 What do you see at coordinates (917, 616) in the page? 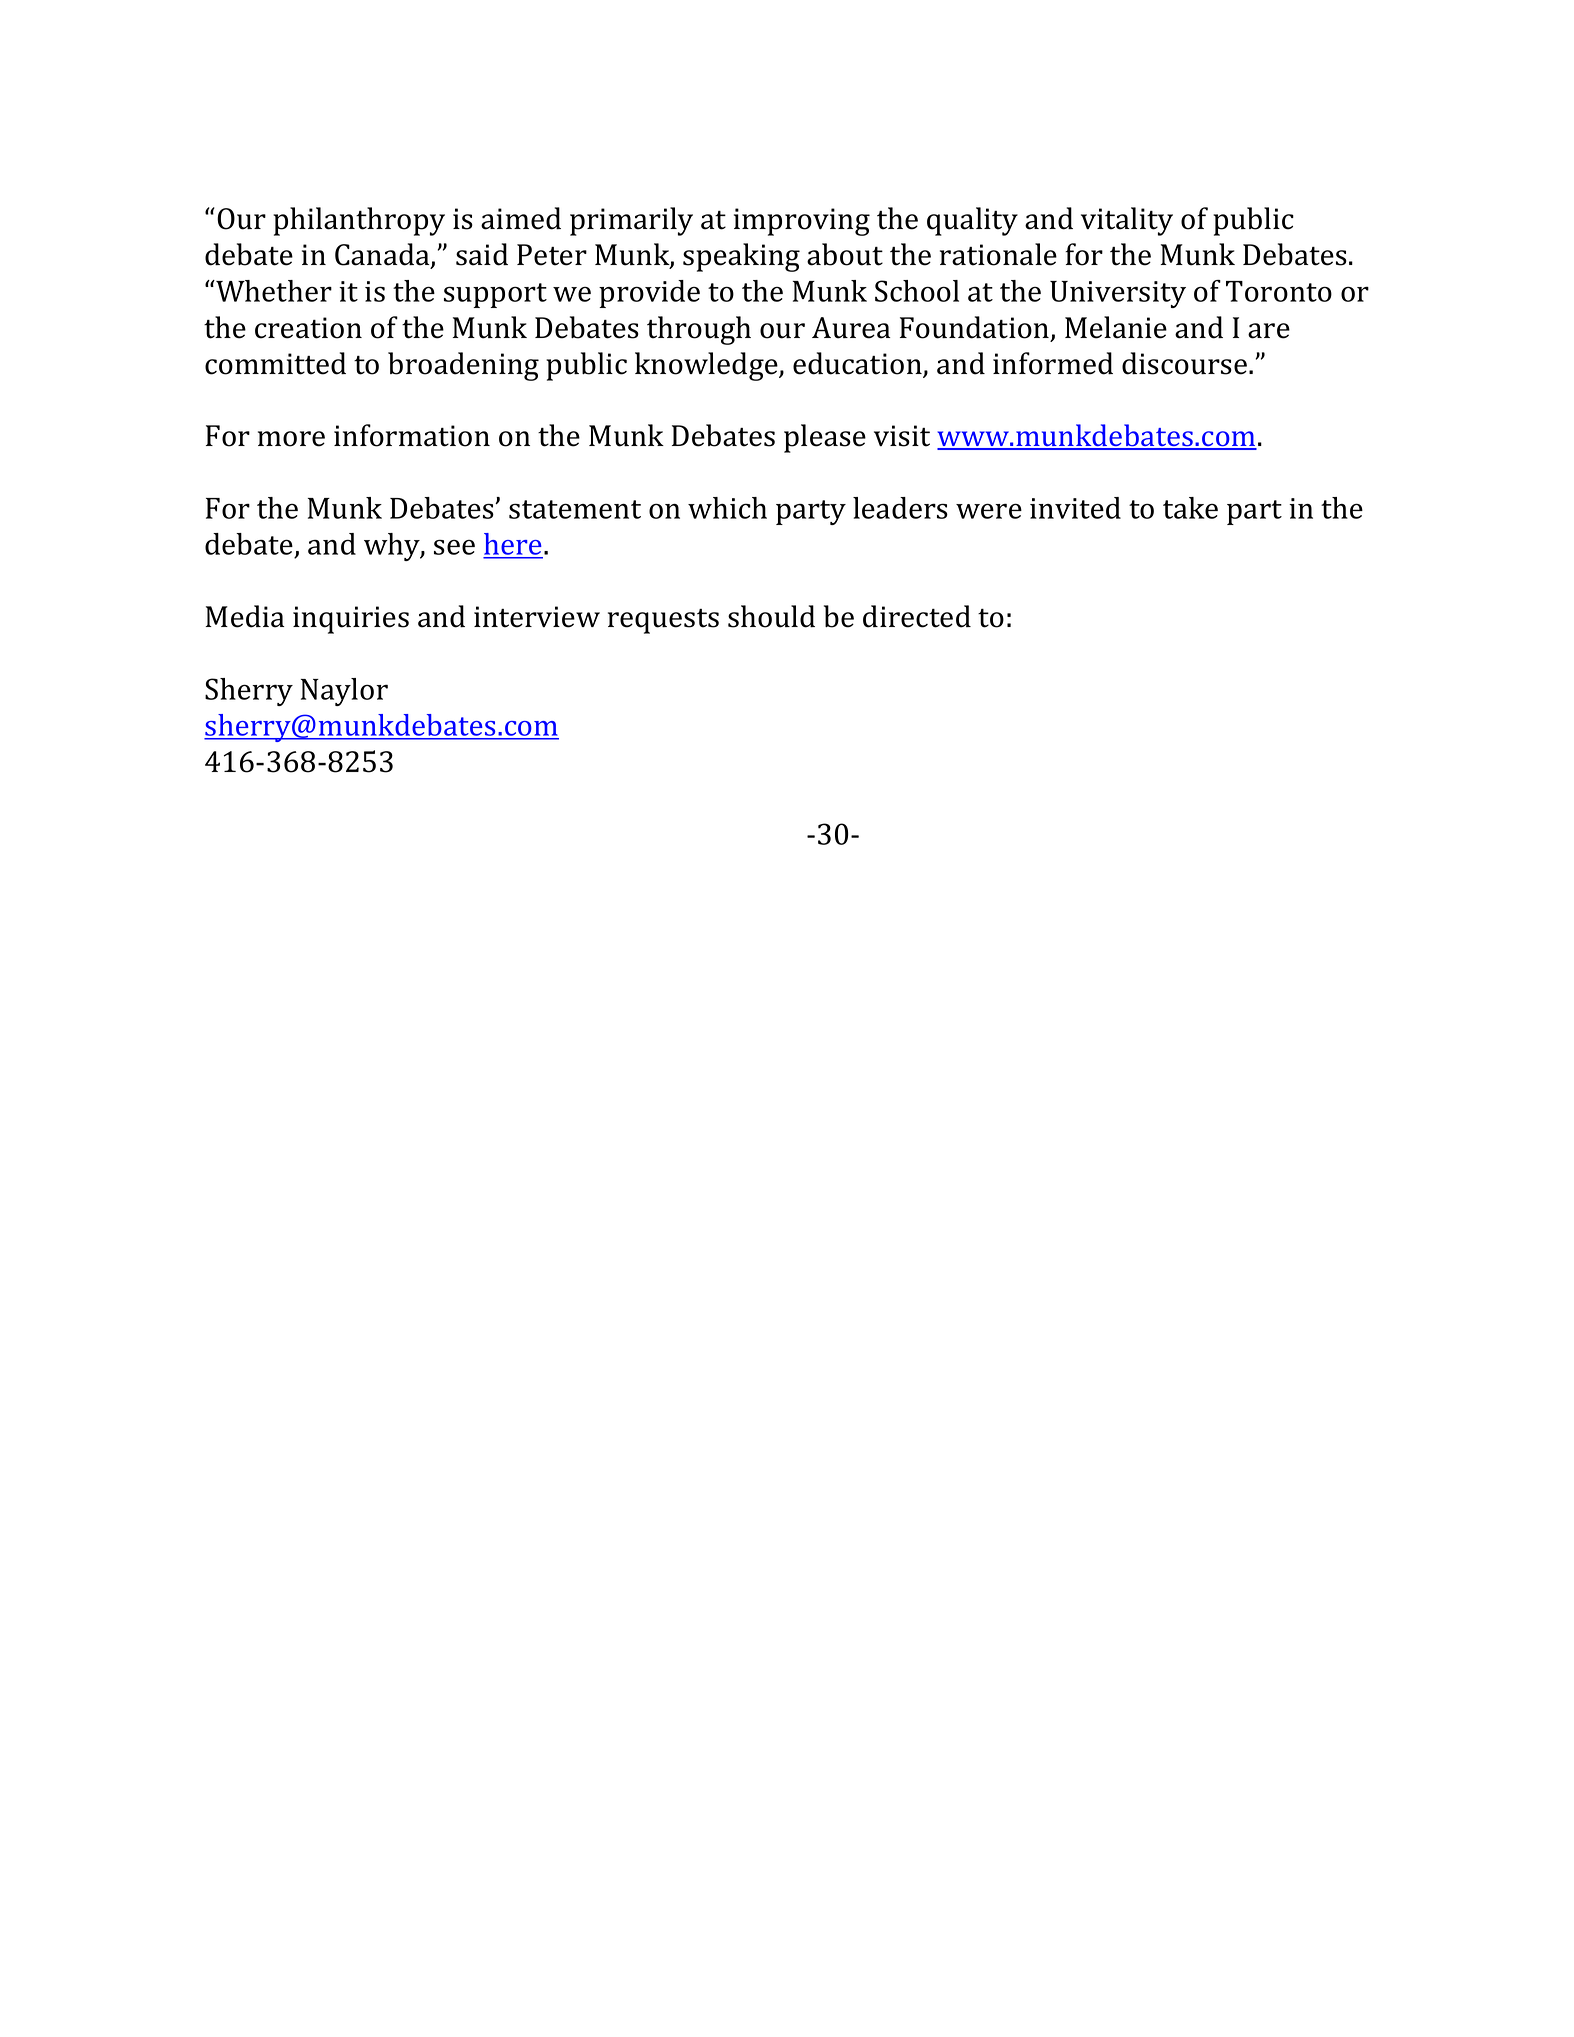
I see `directed` at bounding box center [917, 616].
